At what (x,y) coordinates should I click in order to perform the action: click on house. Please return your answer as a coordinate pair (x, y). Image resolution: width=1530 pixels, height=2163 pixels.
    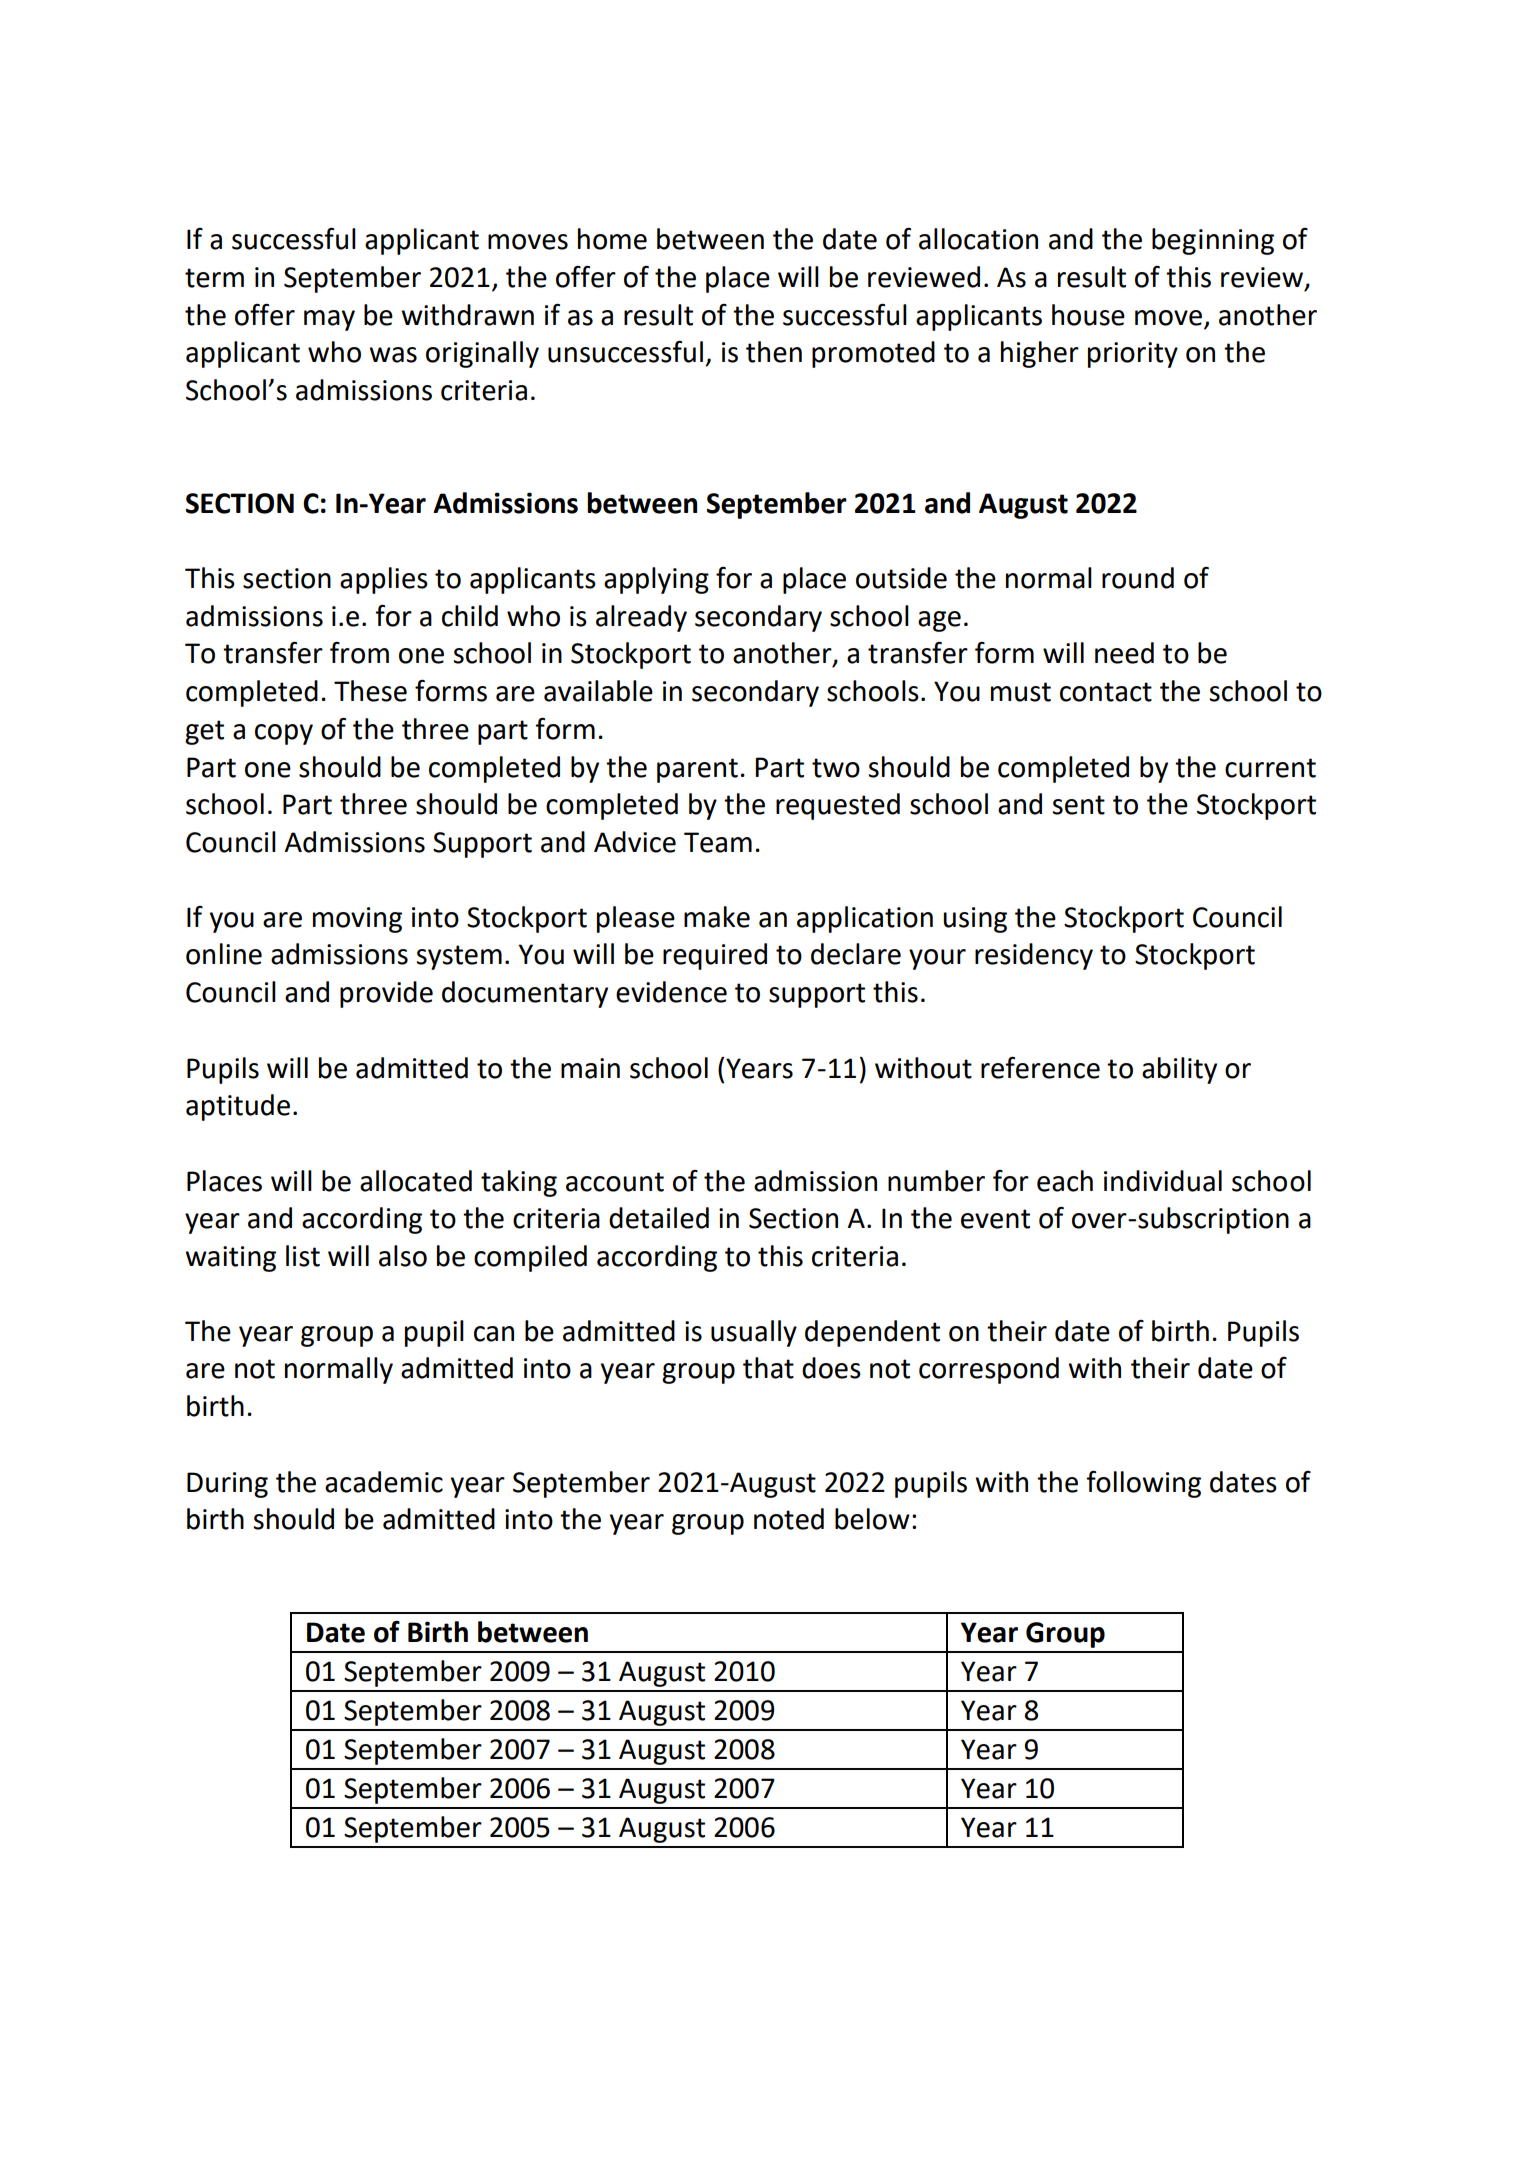
    Looking at the image, I should click on (1088, 315).
